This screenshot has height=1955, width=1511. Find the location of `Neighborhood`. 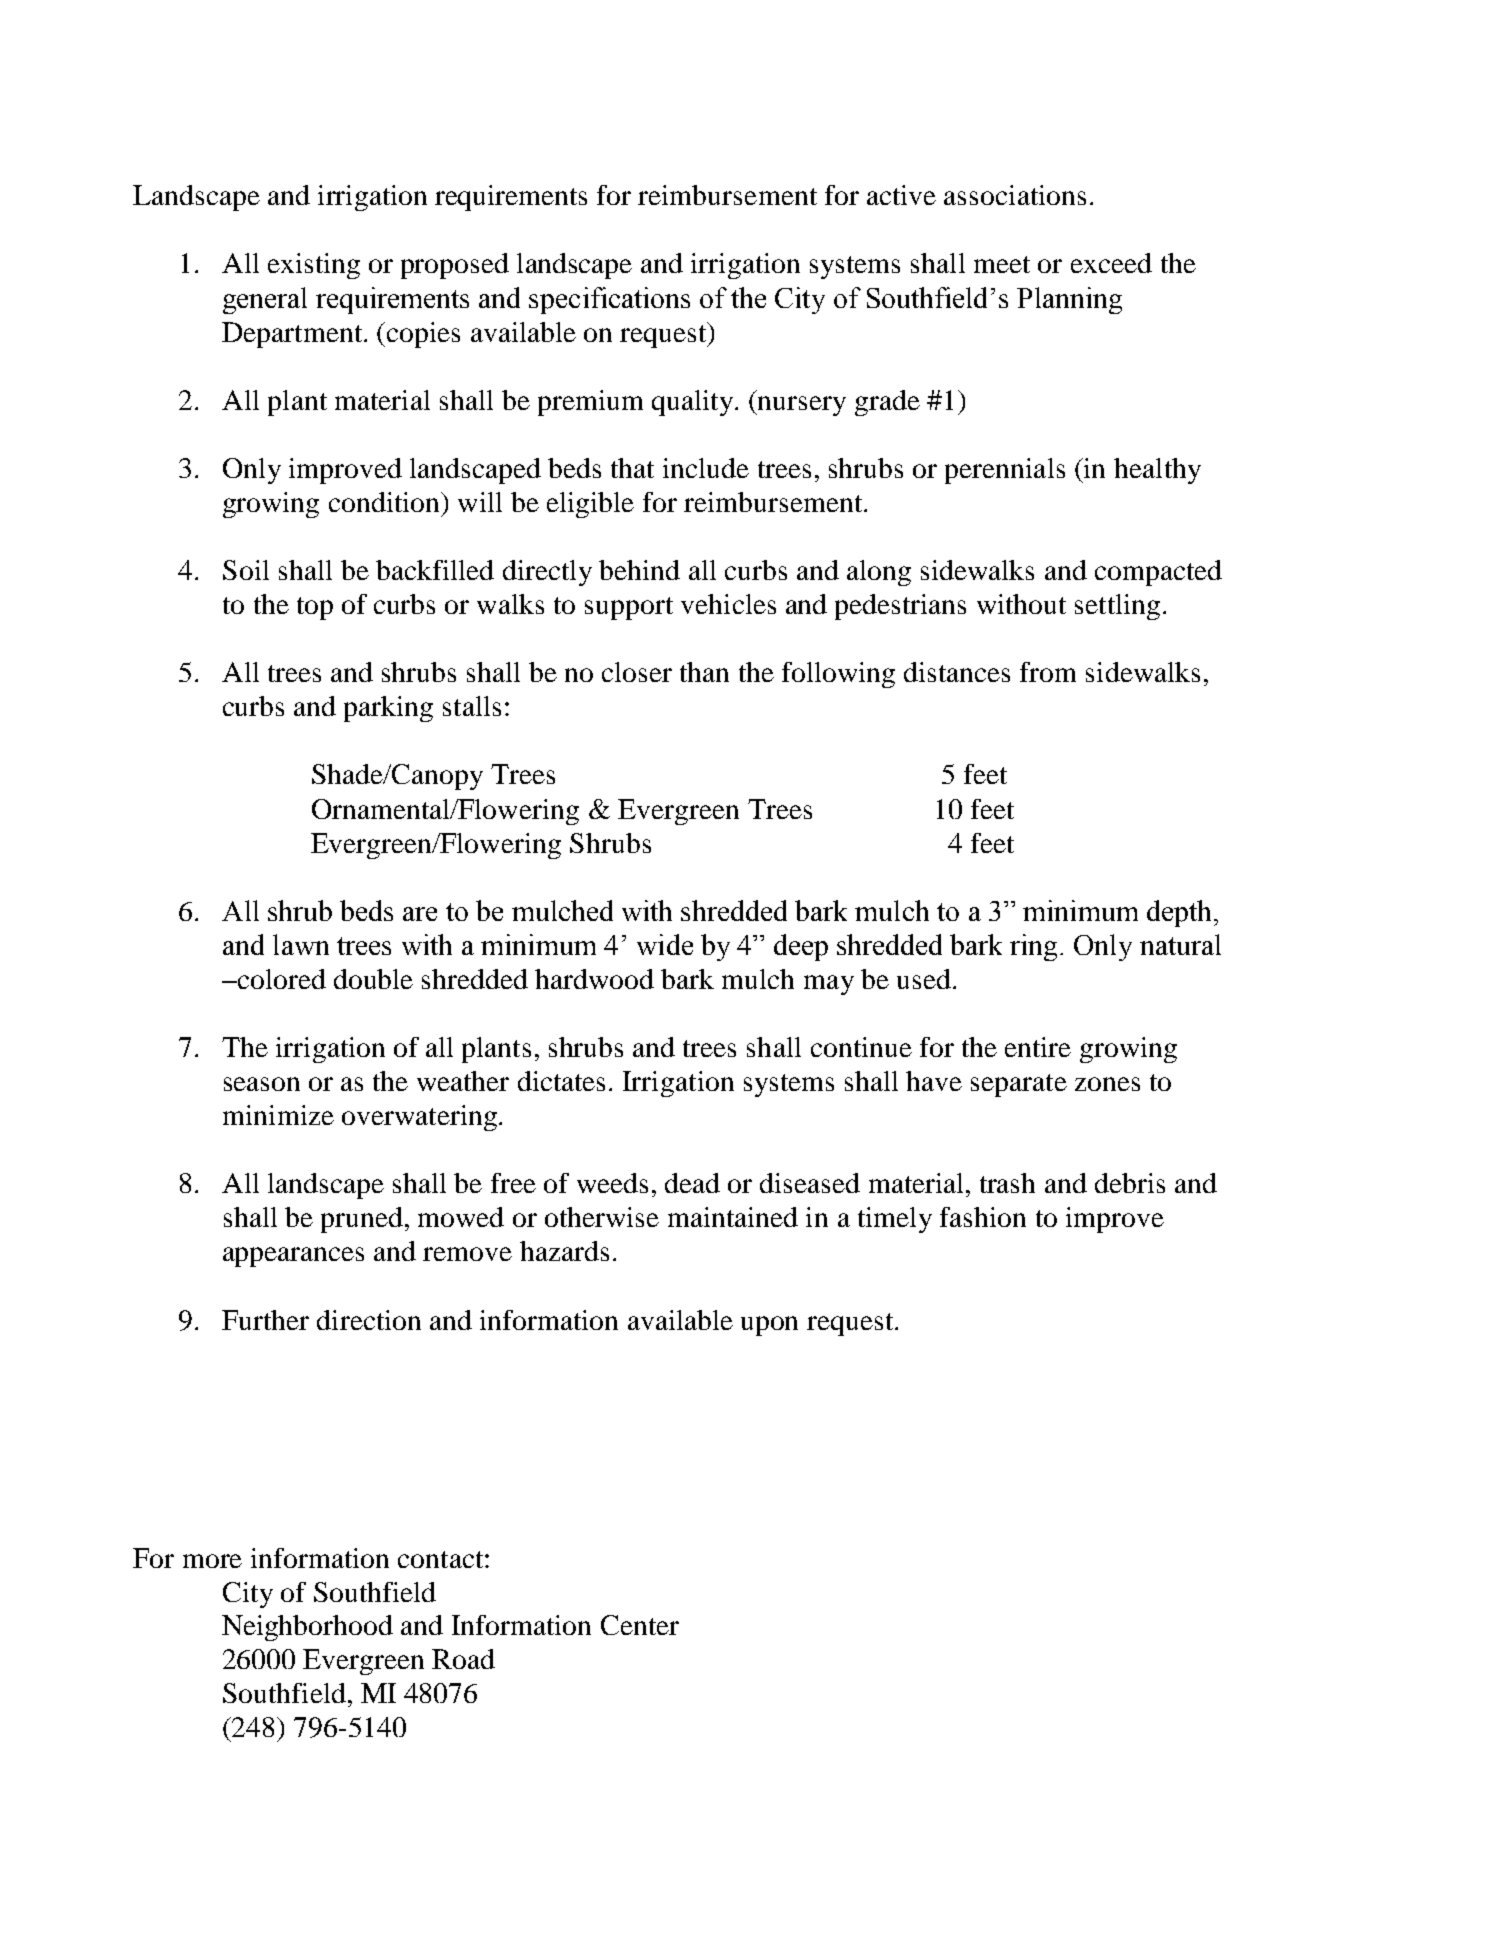

Neighborhood is located at coordinates (307, 1628).
